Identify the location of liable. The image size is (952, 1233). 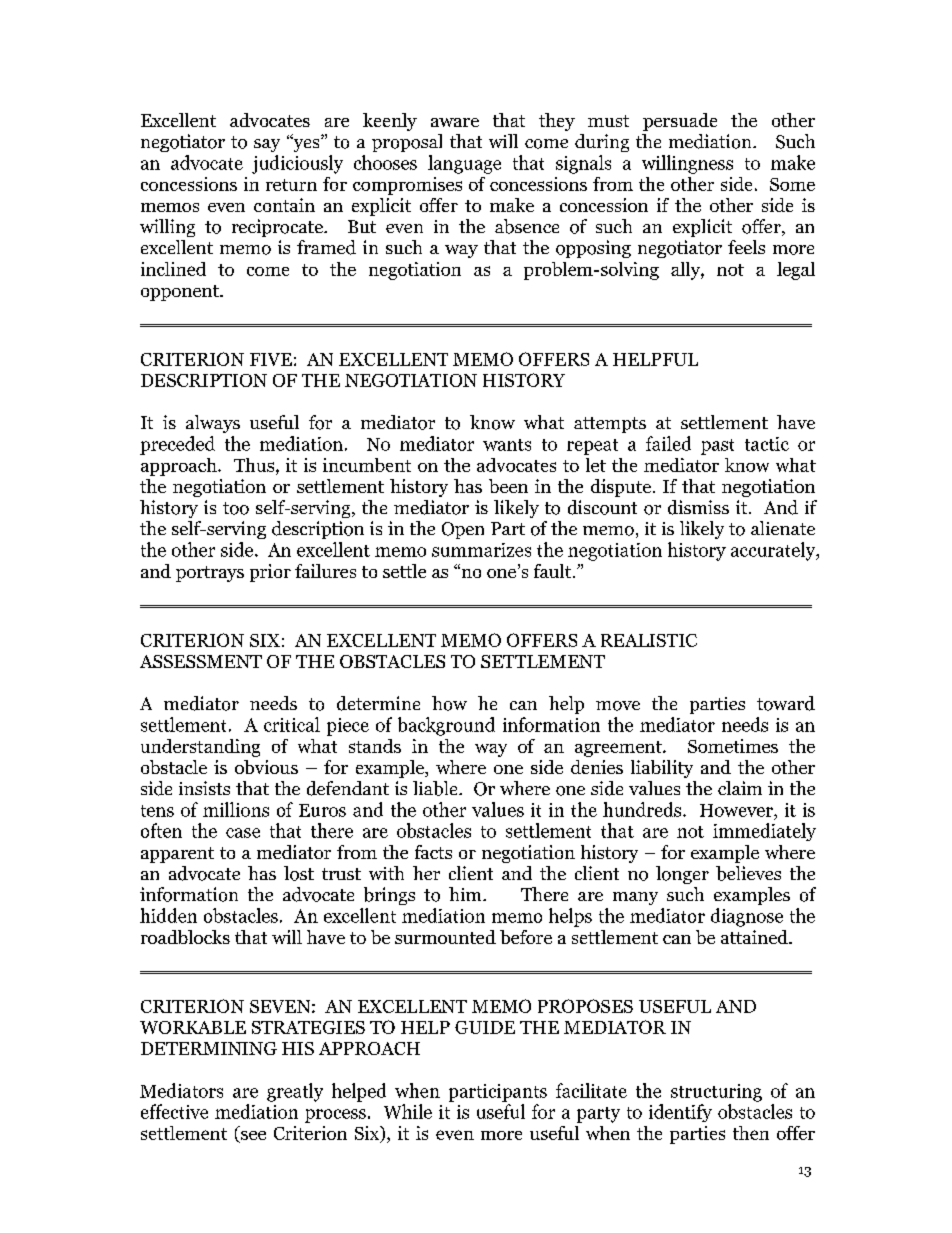
(436, 788).
